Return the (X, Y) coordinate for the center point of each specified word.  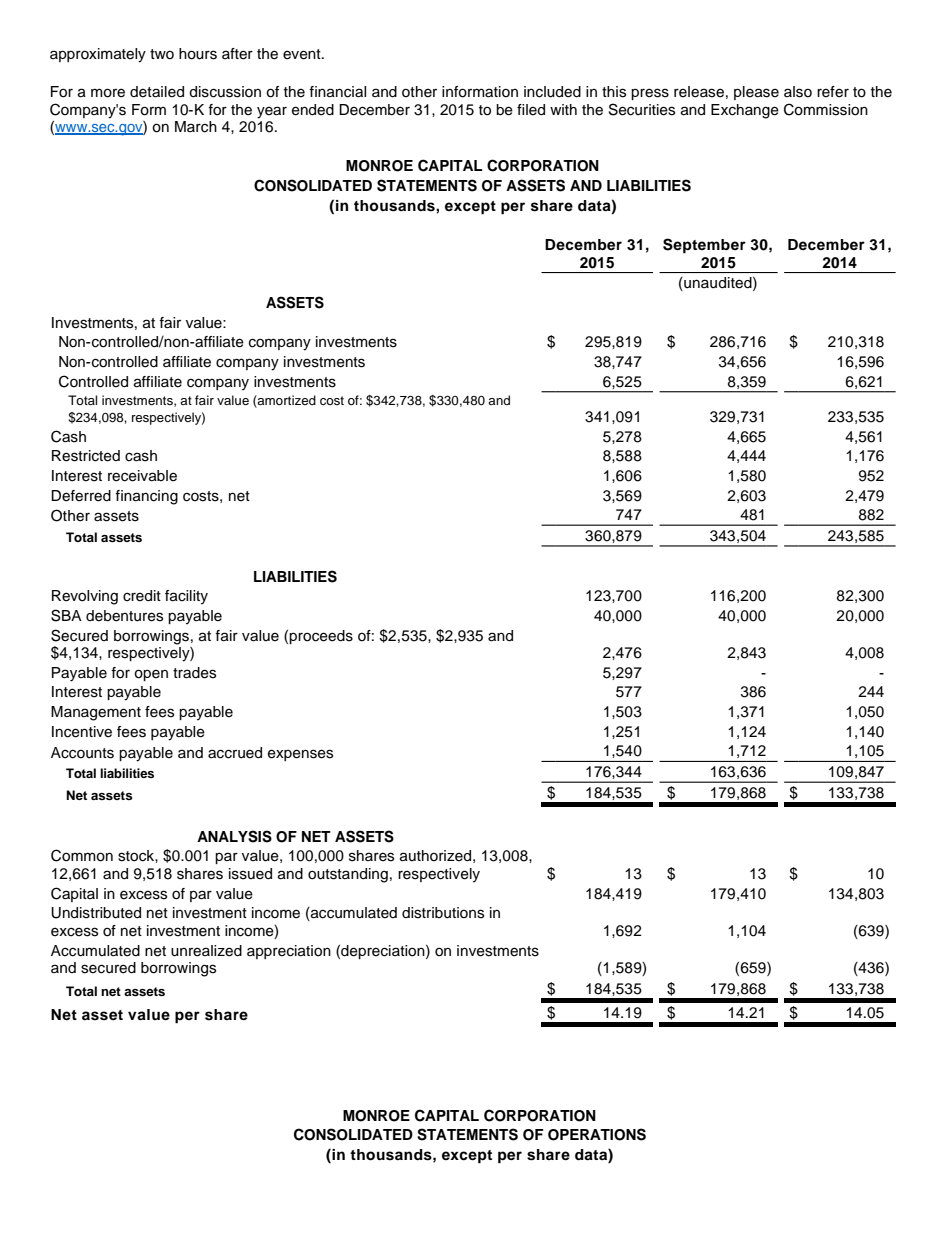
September (704, 246)
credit (142, 596)
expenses (300, 755)
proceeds (321, 637)
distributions (443, 913)
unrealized (206, 951)
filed (531, 110)
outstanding (348, 875)
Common (82, 855)
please (756, 93)
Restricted (86, 456)
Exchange (745, 111)
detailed (157, 92)
